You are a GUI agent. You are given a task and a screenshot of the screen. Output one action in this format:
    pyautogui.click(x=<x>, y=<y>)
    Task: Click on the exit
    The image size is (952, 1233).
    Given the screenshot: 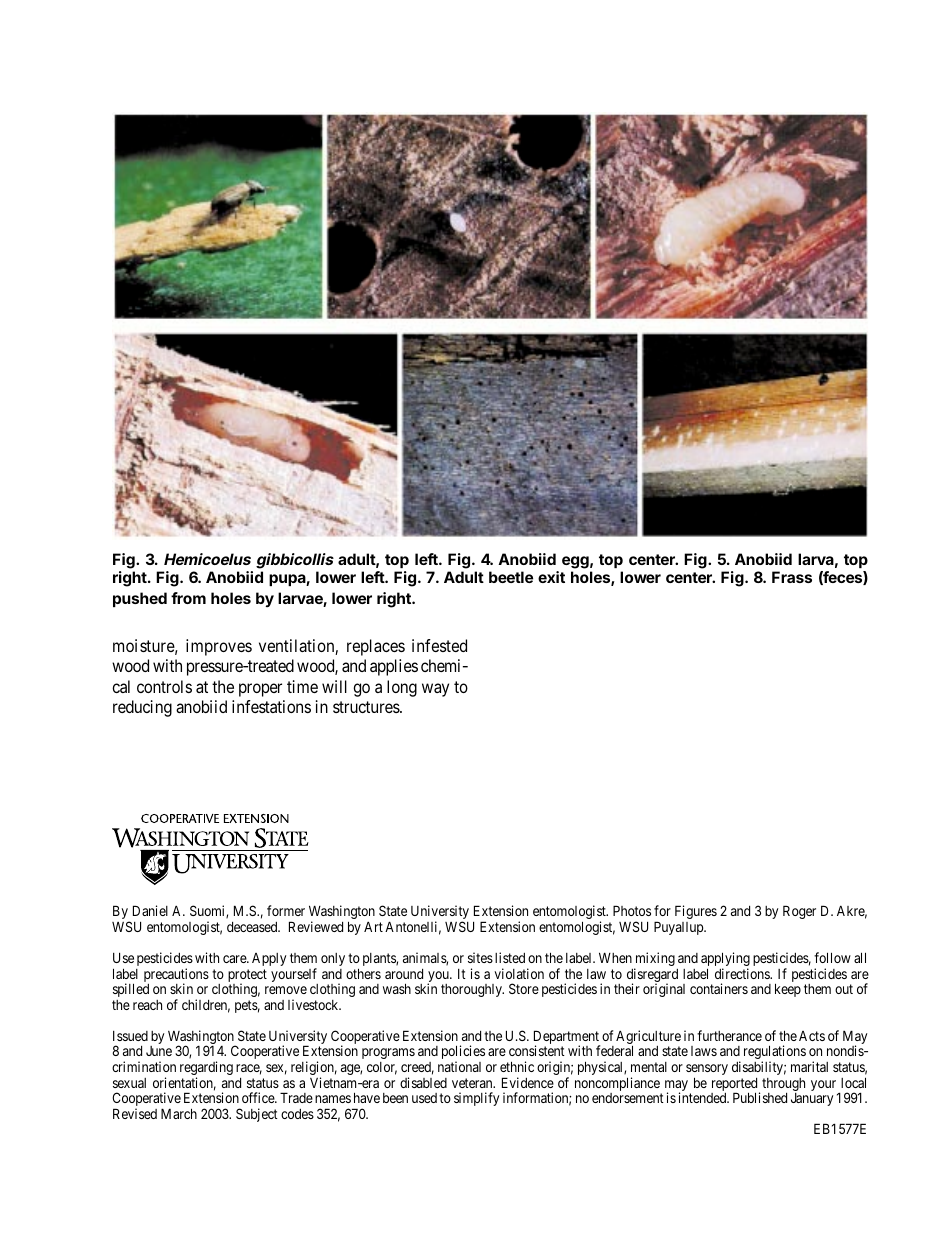 What is the action you would take?
    pyautogui.click(x=551, y=577)
